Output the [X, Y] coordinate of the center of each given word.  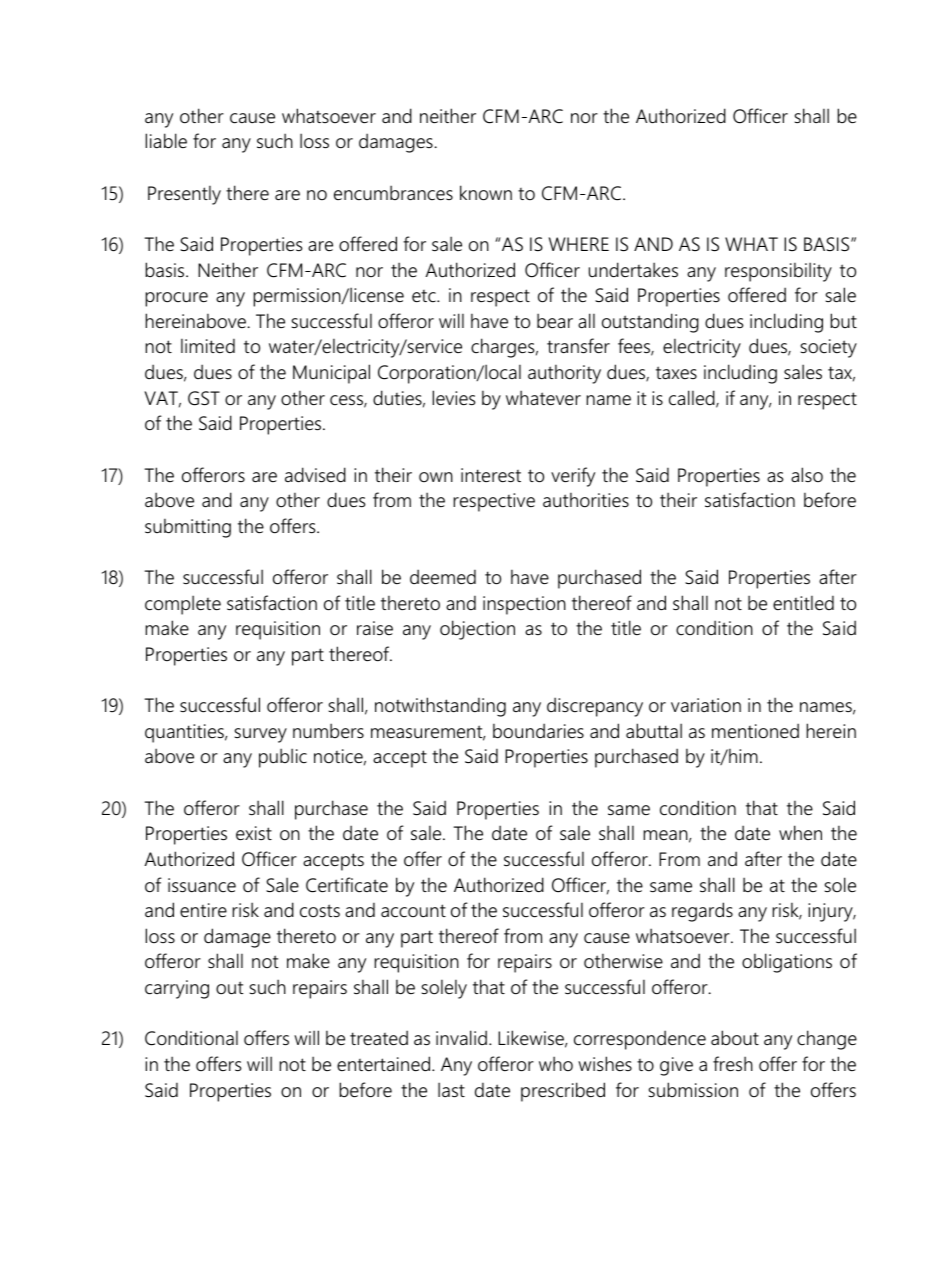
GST [204, 398]
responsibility [778, 272]
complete [183, 605]
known [486, 193]
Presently [184, 195]
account [413, 911]
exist [254, 833]
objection [477, 630]
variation [706, 705]
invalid [461, 1037]
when [800, 832]
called [693, 399]
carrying [177, 989]
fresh [733, 1063]
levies [454, 398]
